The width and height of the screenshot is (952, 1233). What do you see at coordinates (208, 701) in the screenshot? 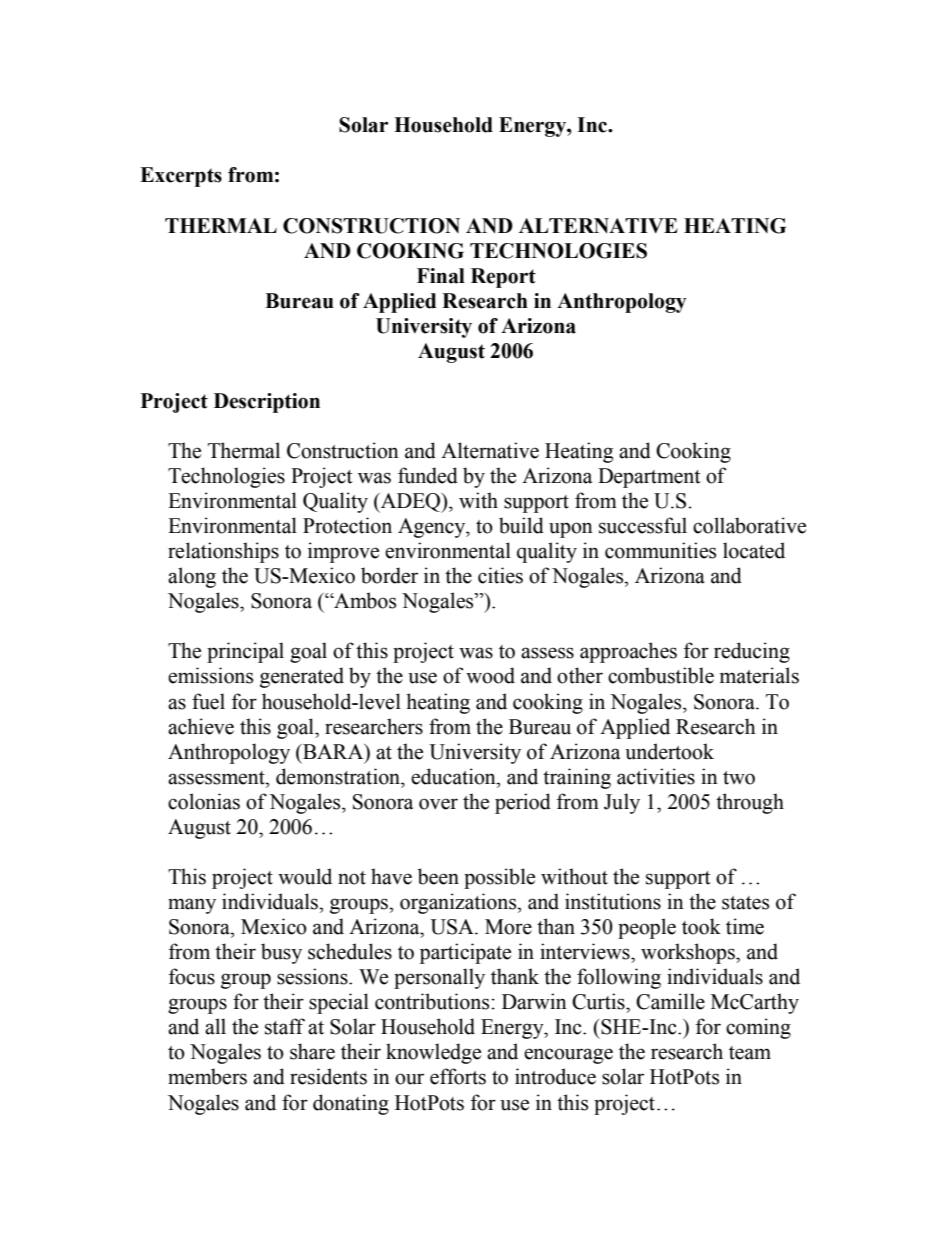
I see `fuel` at bounding box center [208, 701].
